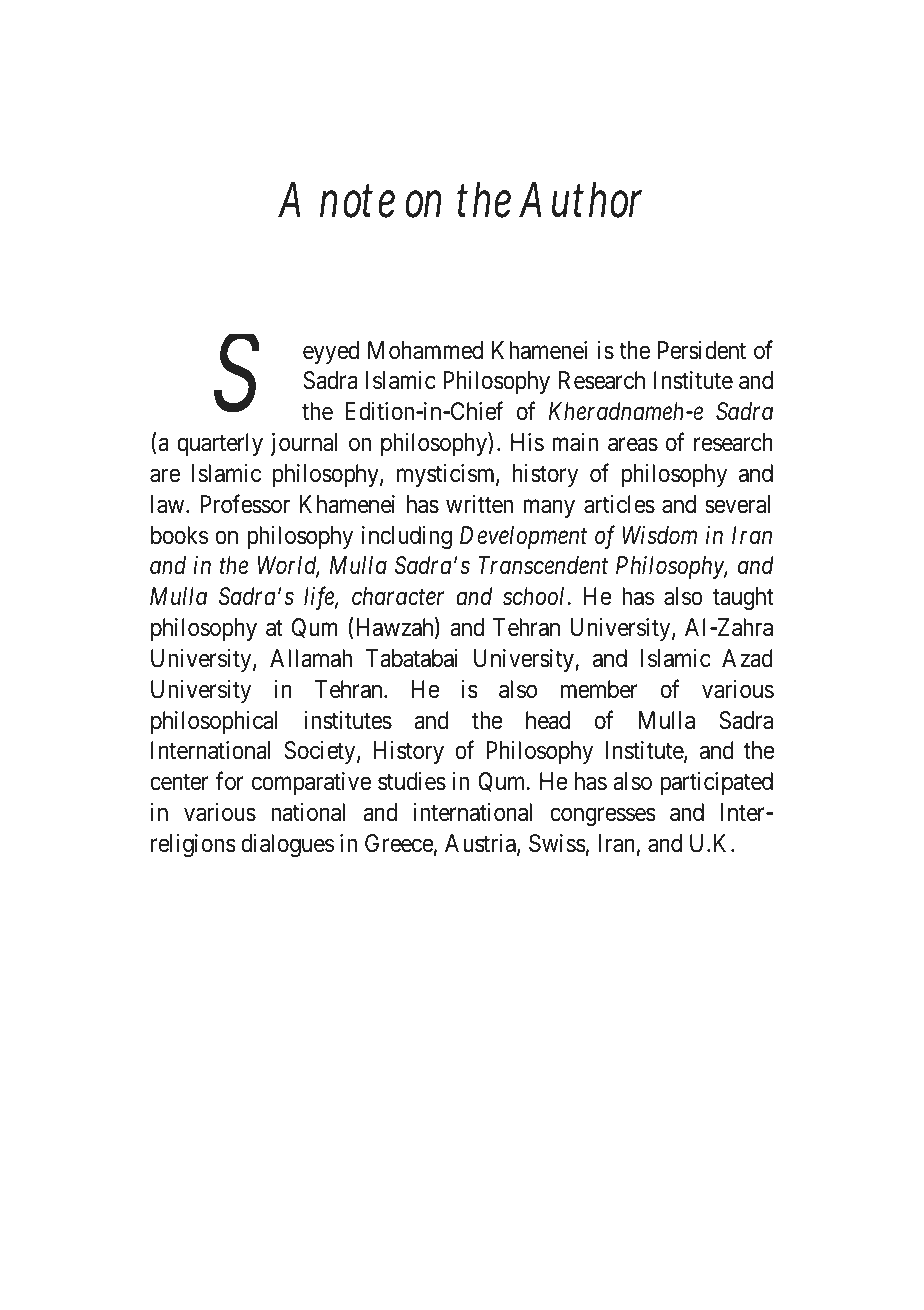 Image resolution: width=924 pixels, height=1310 pixels. I want to click on Wisdom, so click(659, 535).
